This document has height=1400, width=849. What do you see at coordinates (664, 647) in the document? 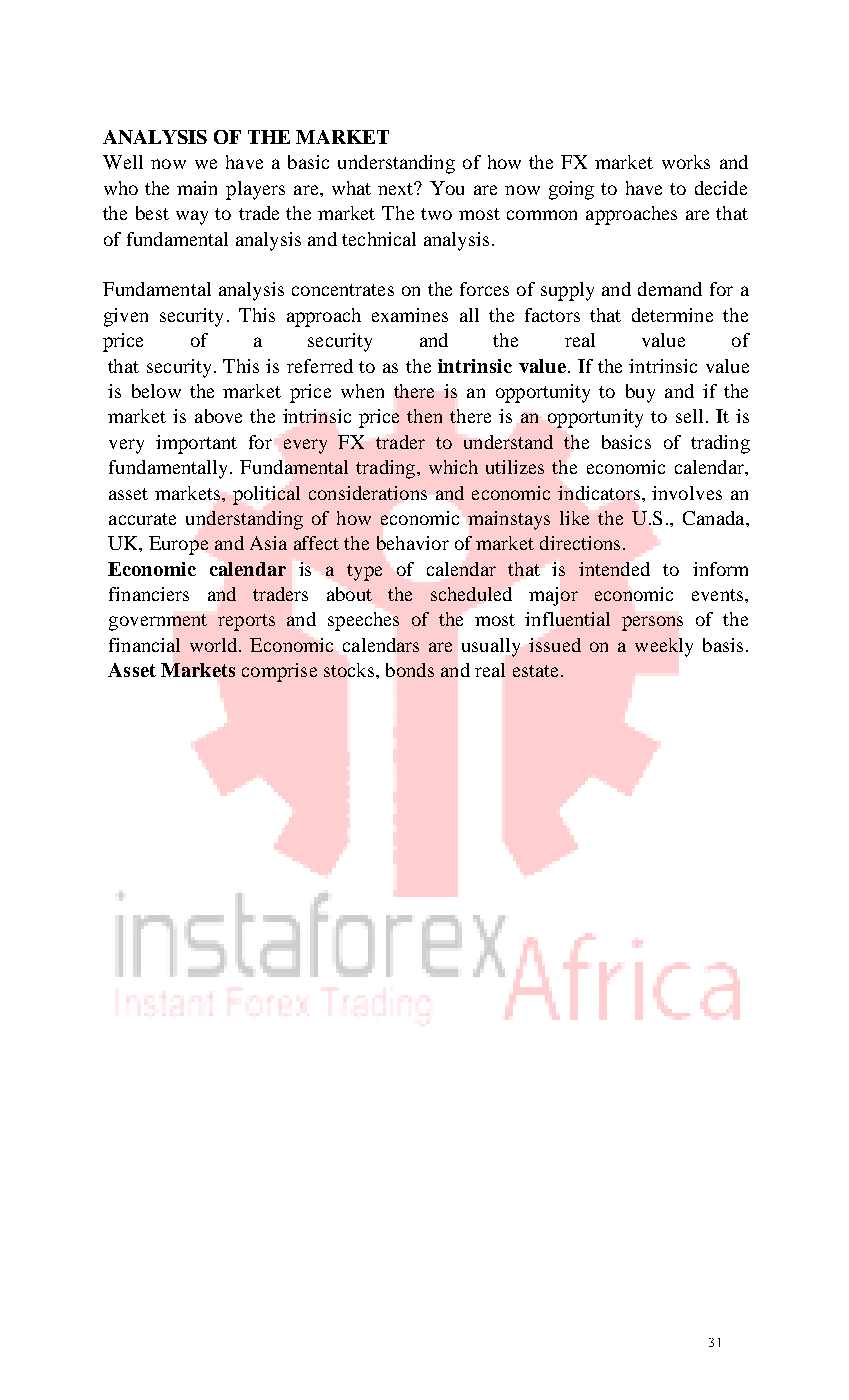
I see `weekly` at bounding box center [664, 647].
